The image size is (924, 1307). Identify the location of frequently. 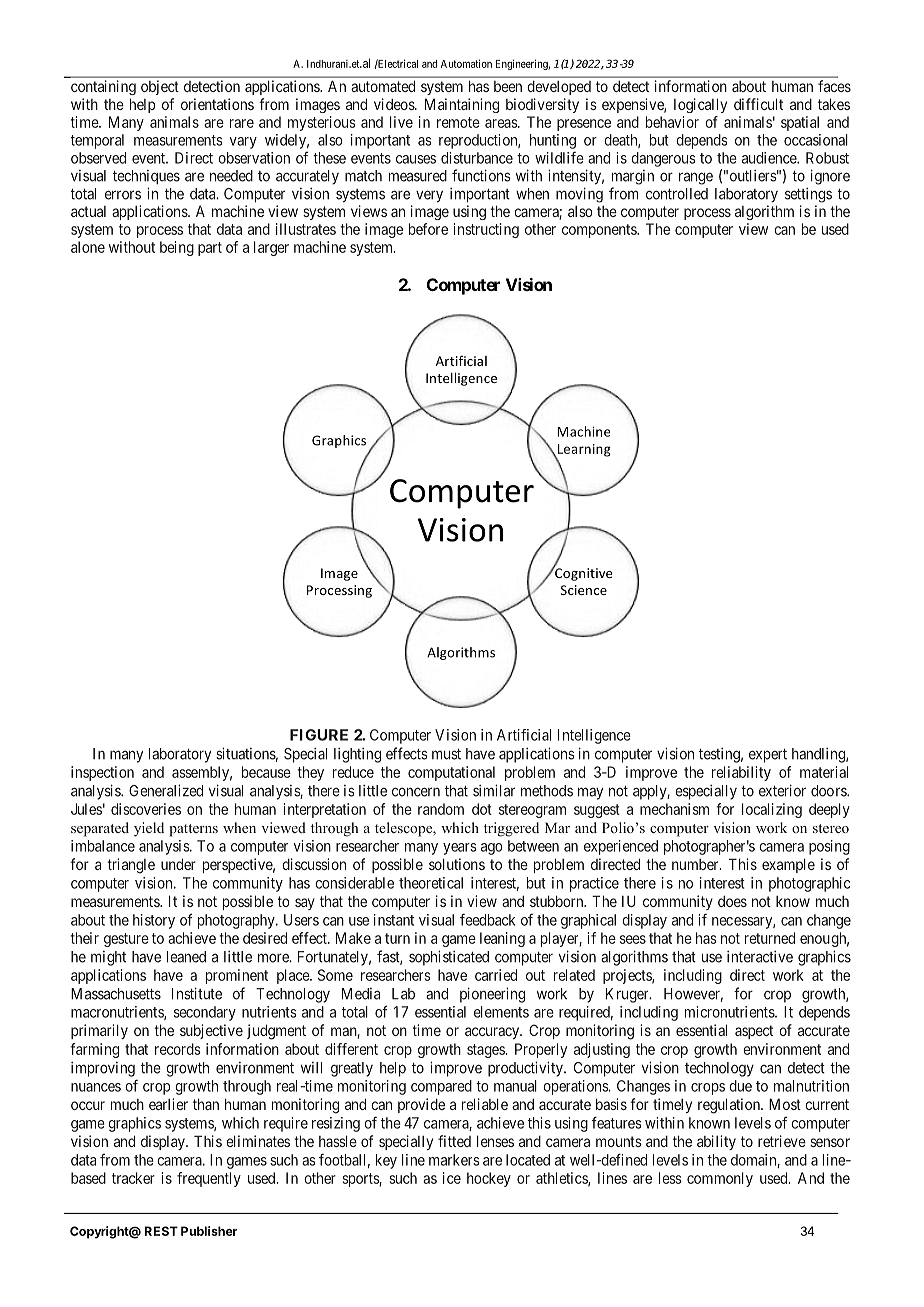
(209, 1179).
